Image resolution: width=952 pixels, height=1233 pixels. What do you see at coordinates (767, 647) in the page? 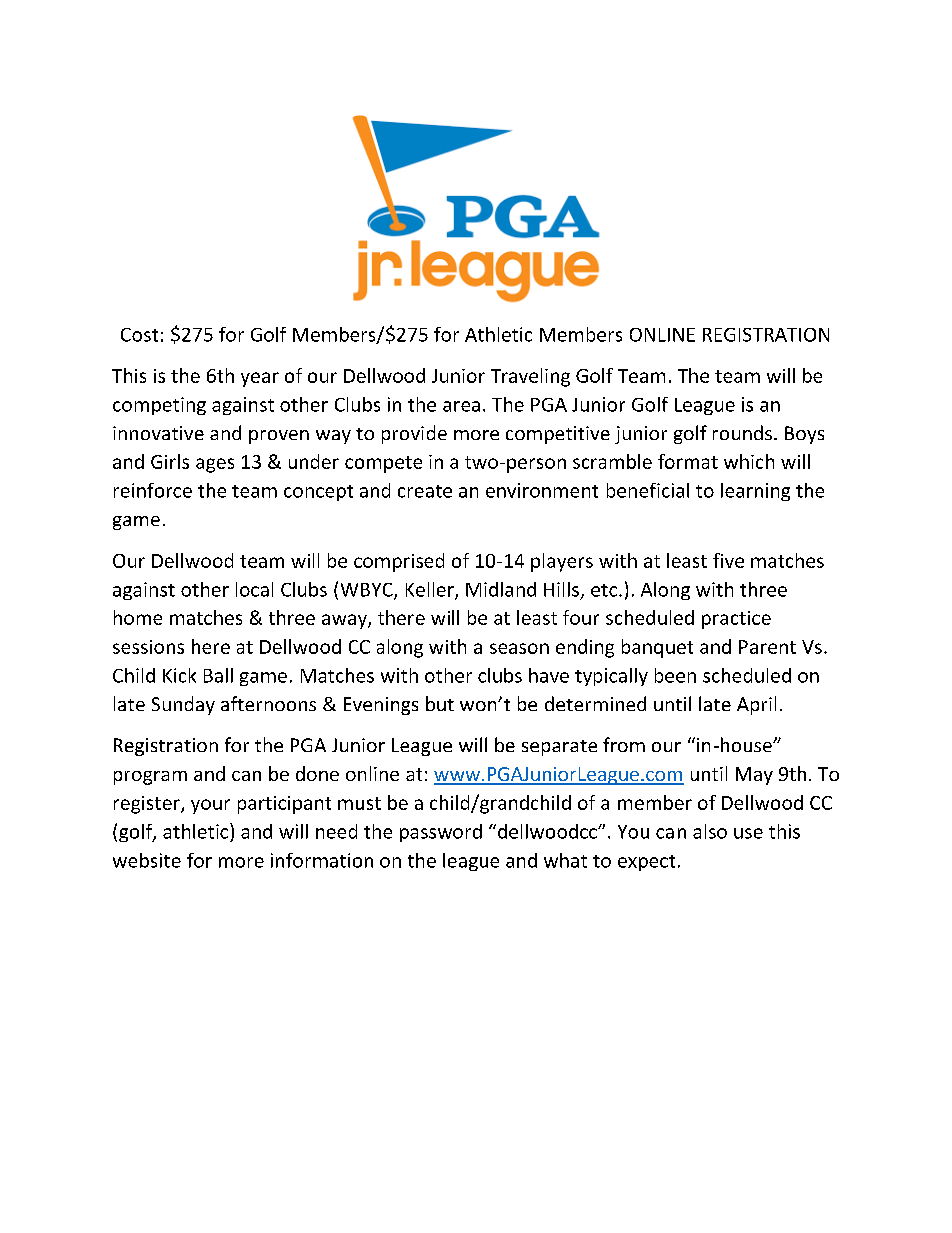
I see `Parent` at bounding box center [767, 647].
